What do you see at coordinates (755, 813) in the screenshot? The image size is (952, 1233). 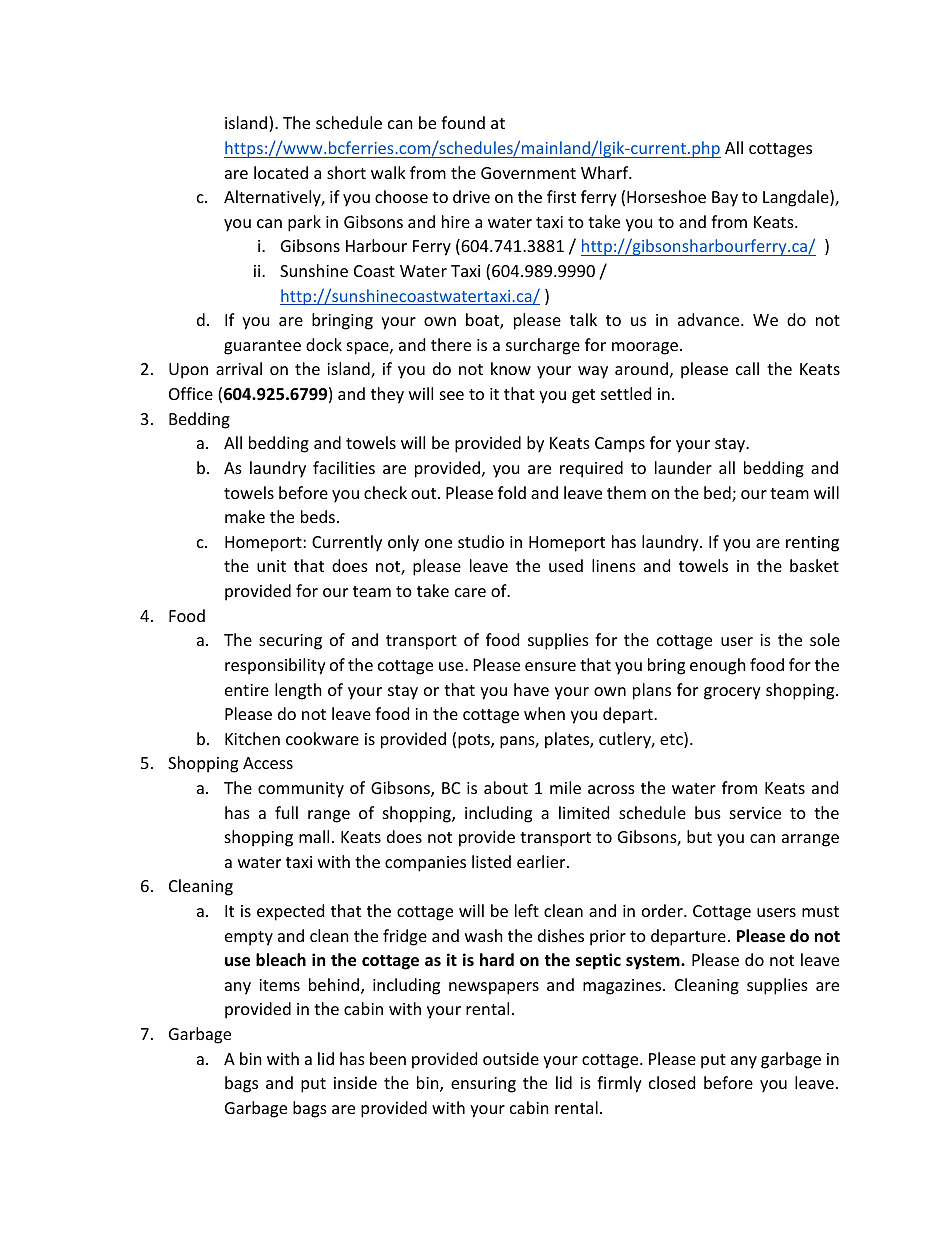 I see `service` at bounding box center [755, 813].
